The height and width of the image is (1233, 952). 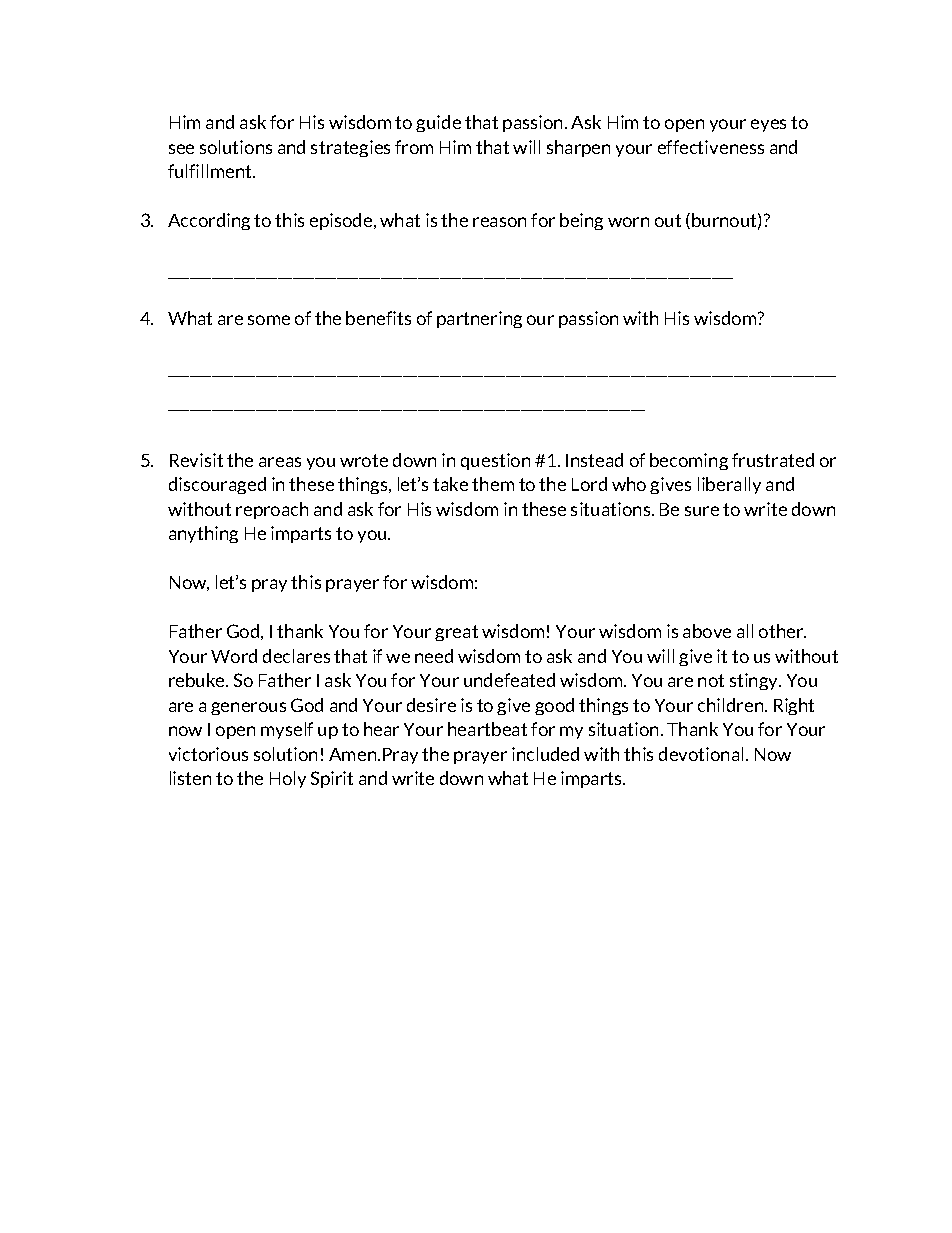 What do you see at coordinates (689, 461) in the image?
I see `becoming` at bounding box center [689, 461].
